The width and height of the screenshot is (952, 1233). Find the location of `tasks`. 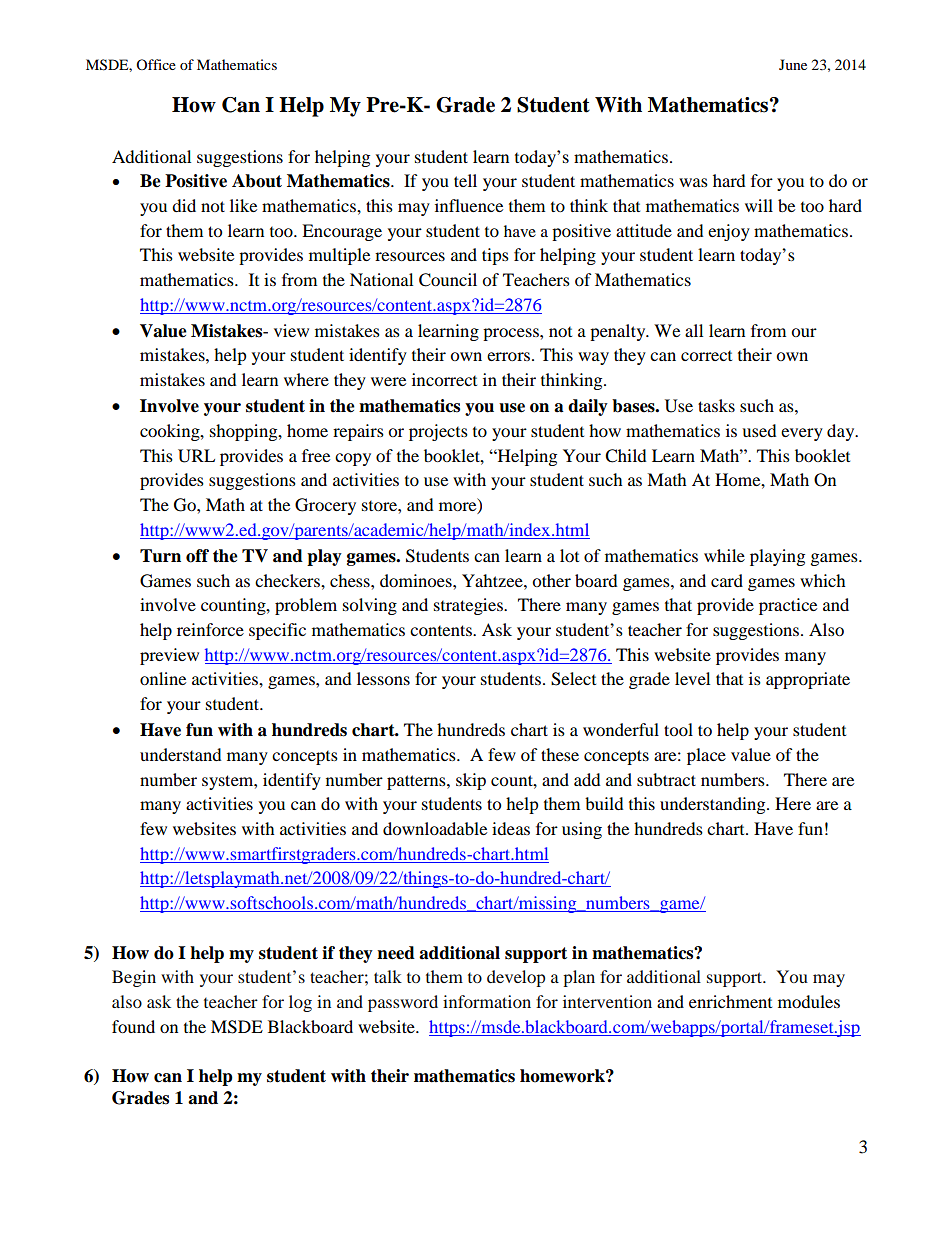

tasks is located at coordinates (716, 405).
